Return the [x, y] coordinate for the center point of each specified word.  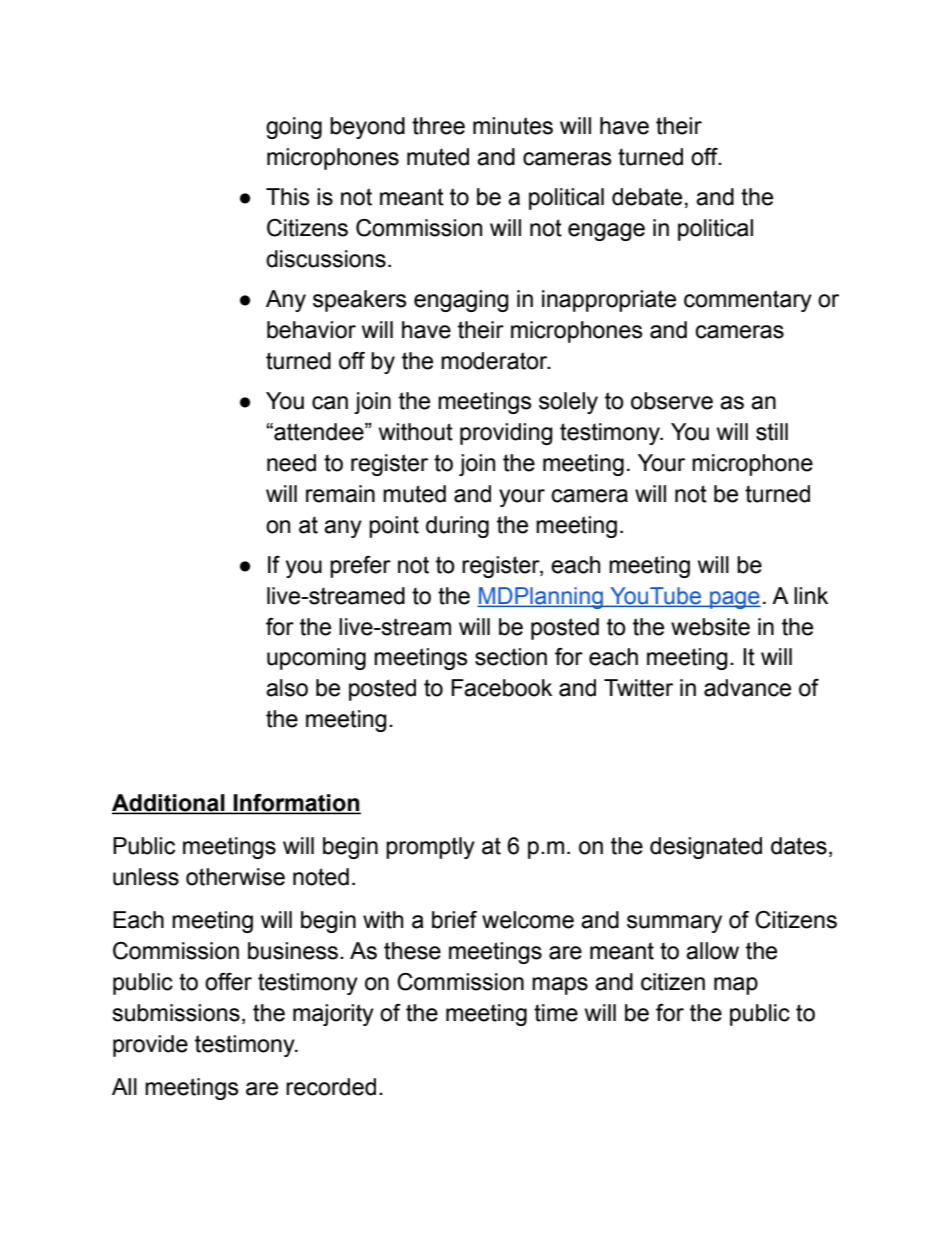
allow [712, 951]
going [294, 128]
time [556, 1013]
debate [647, 197]
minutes [513, 126]
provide [150, 1046]
